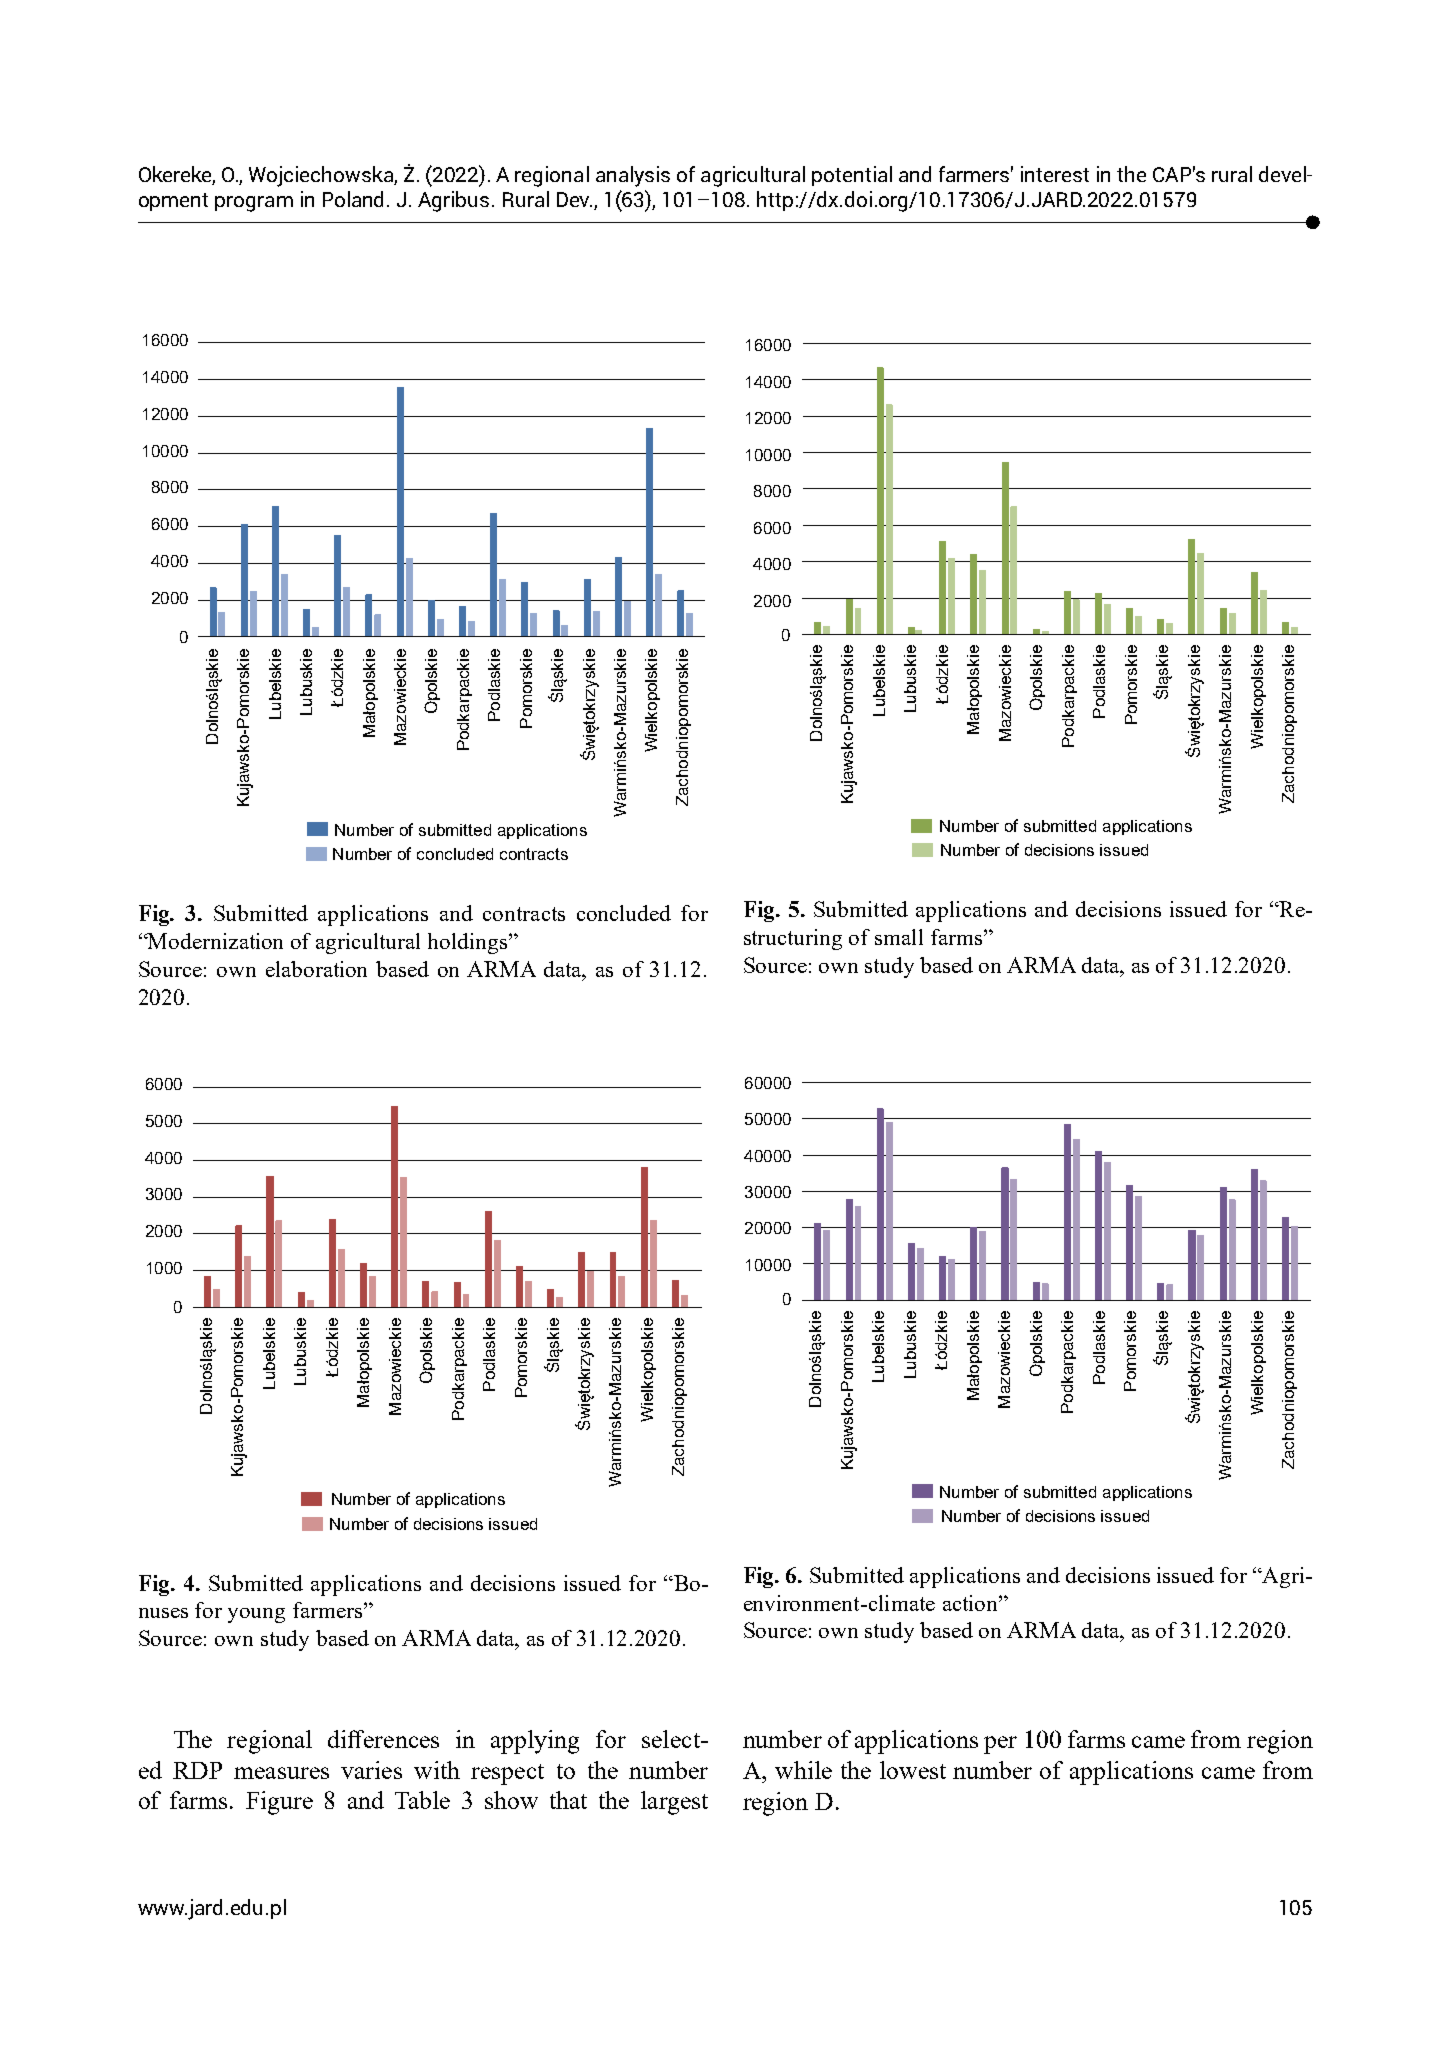 The height and width of the screenshot is (2052, 1451). I want to click on elaboration, so click(316, 969).
